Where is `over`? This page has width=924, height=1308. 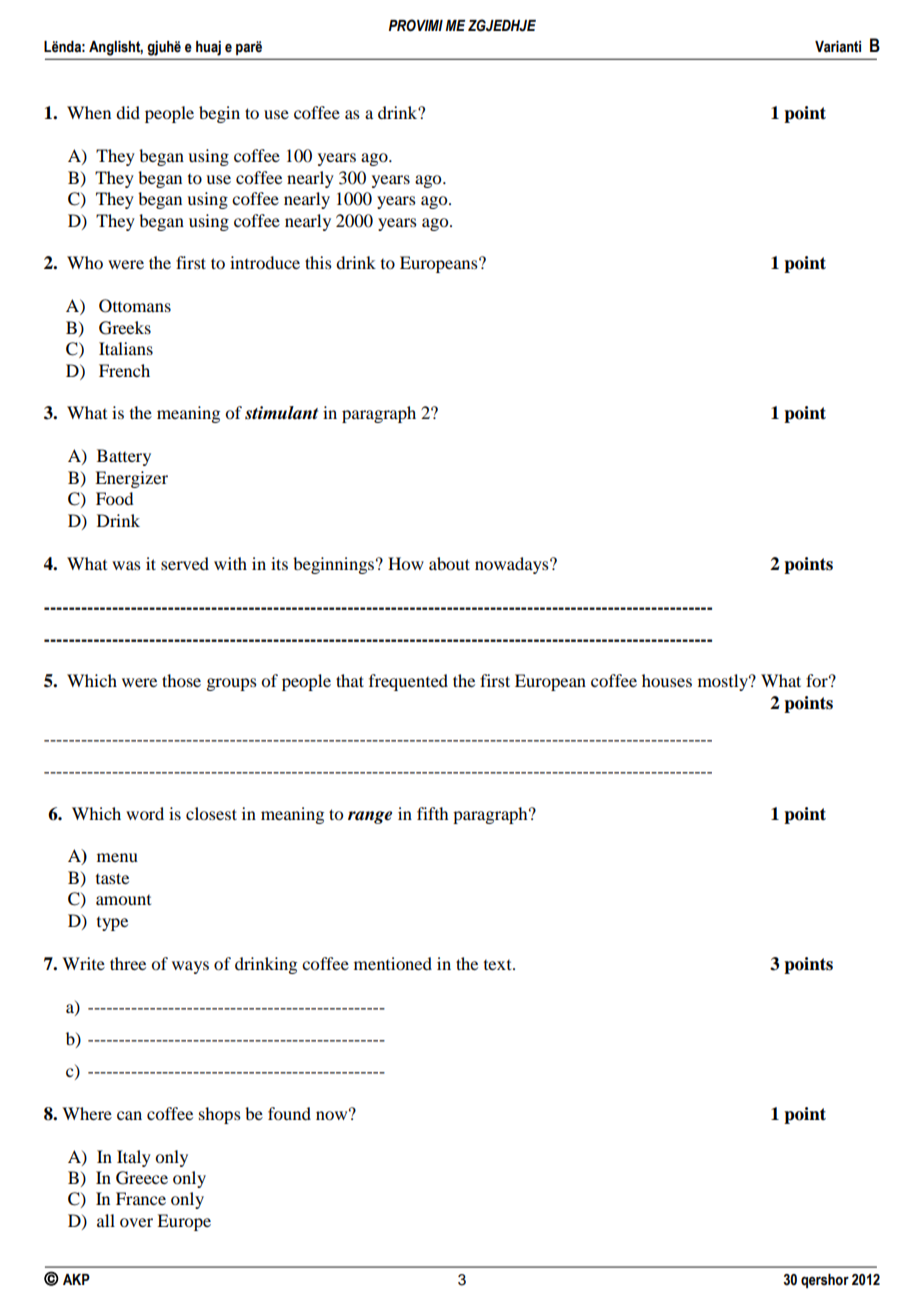 over is located at coordinates (136, 1222).
